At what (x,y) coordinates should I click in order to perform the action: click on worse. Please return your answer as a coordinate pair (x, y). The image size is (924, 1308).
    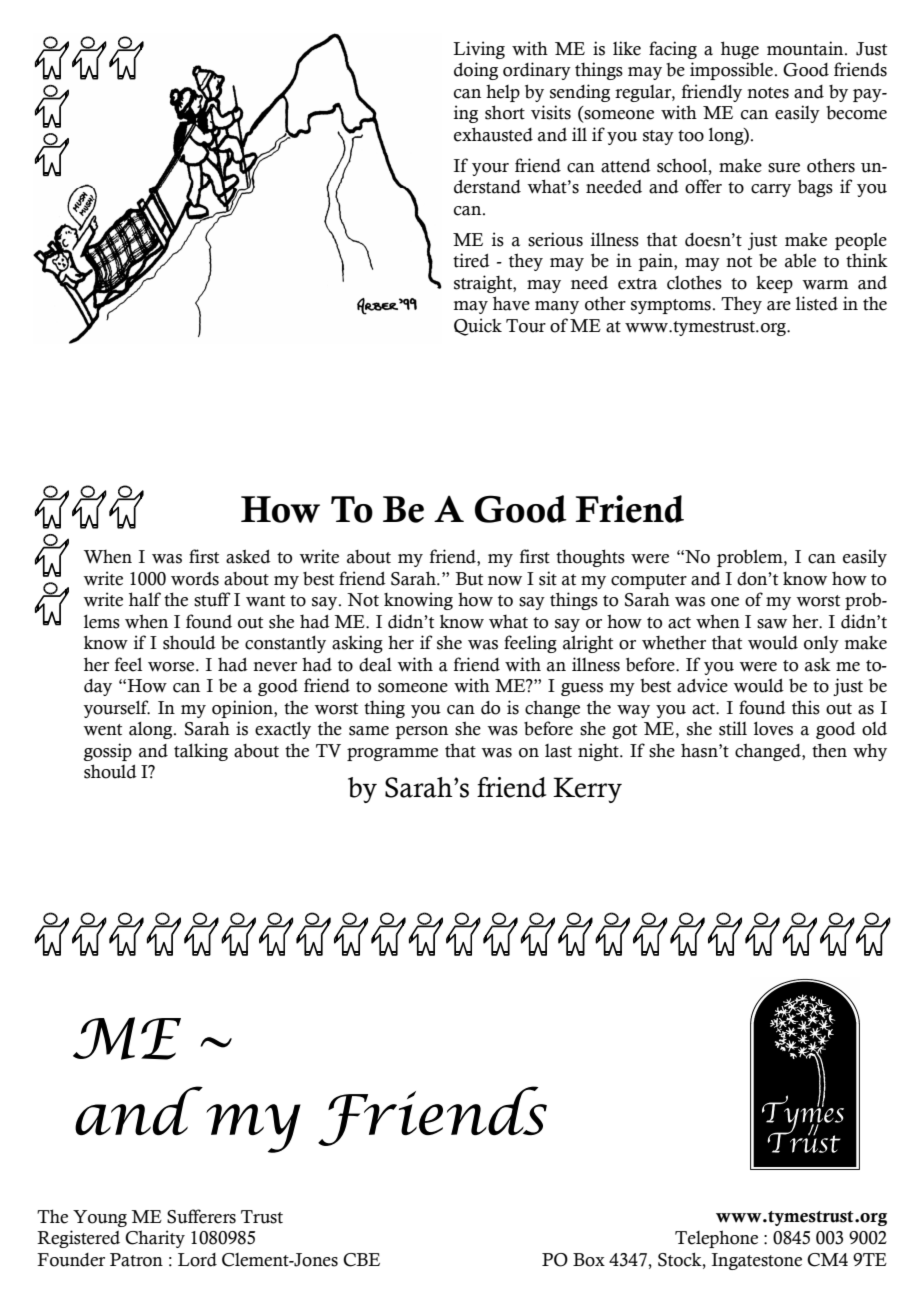
    Looking at the image, I should click on (172, 667).
